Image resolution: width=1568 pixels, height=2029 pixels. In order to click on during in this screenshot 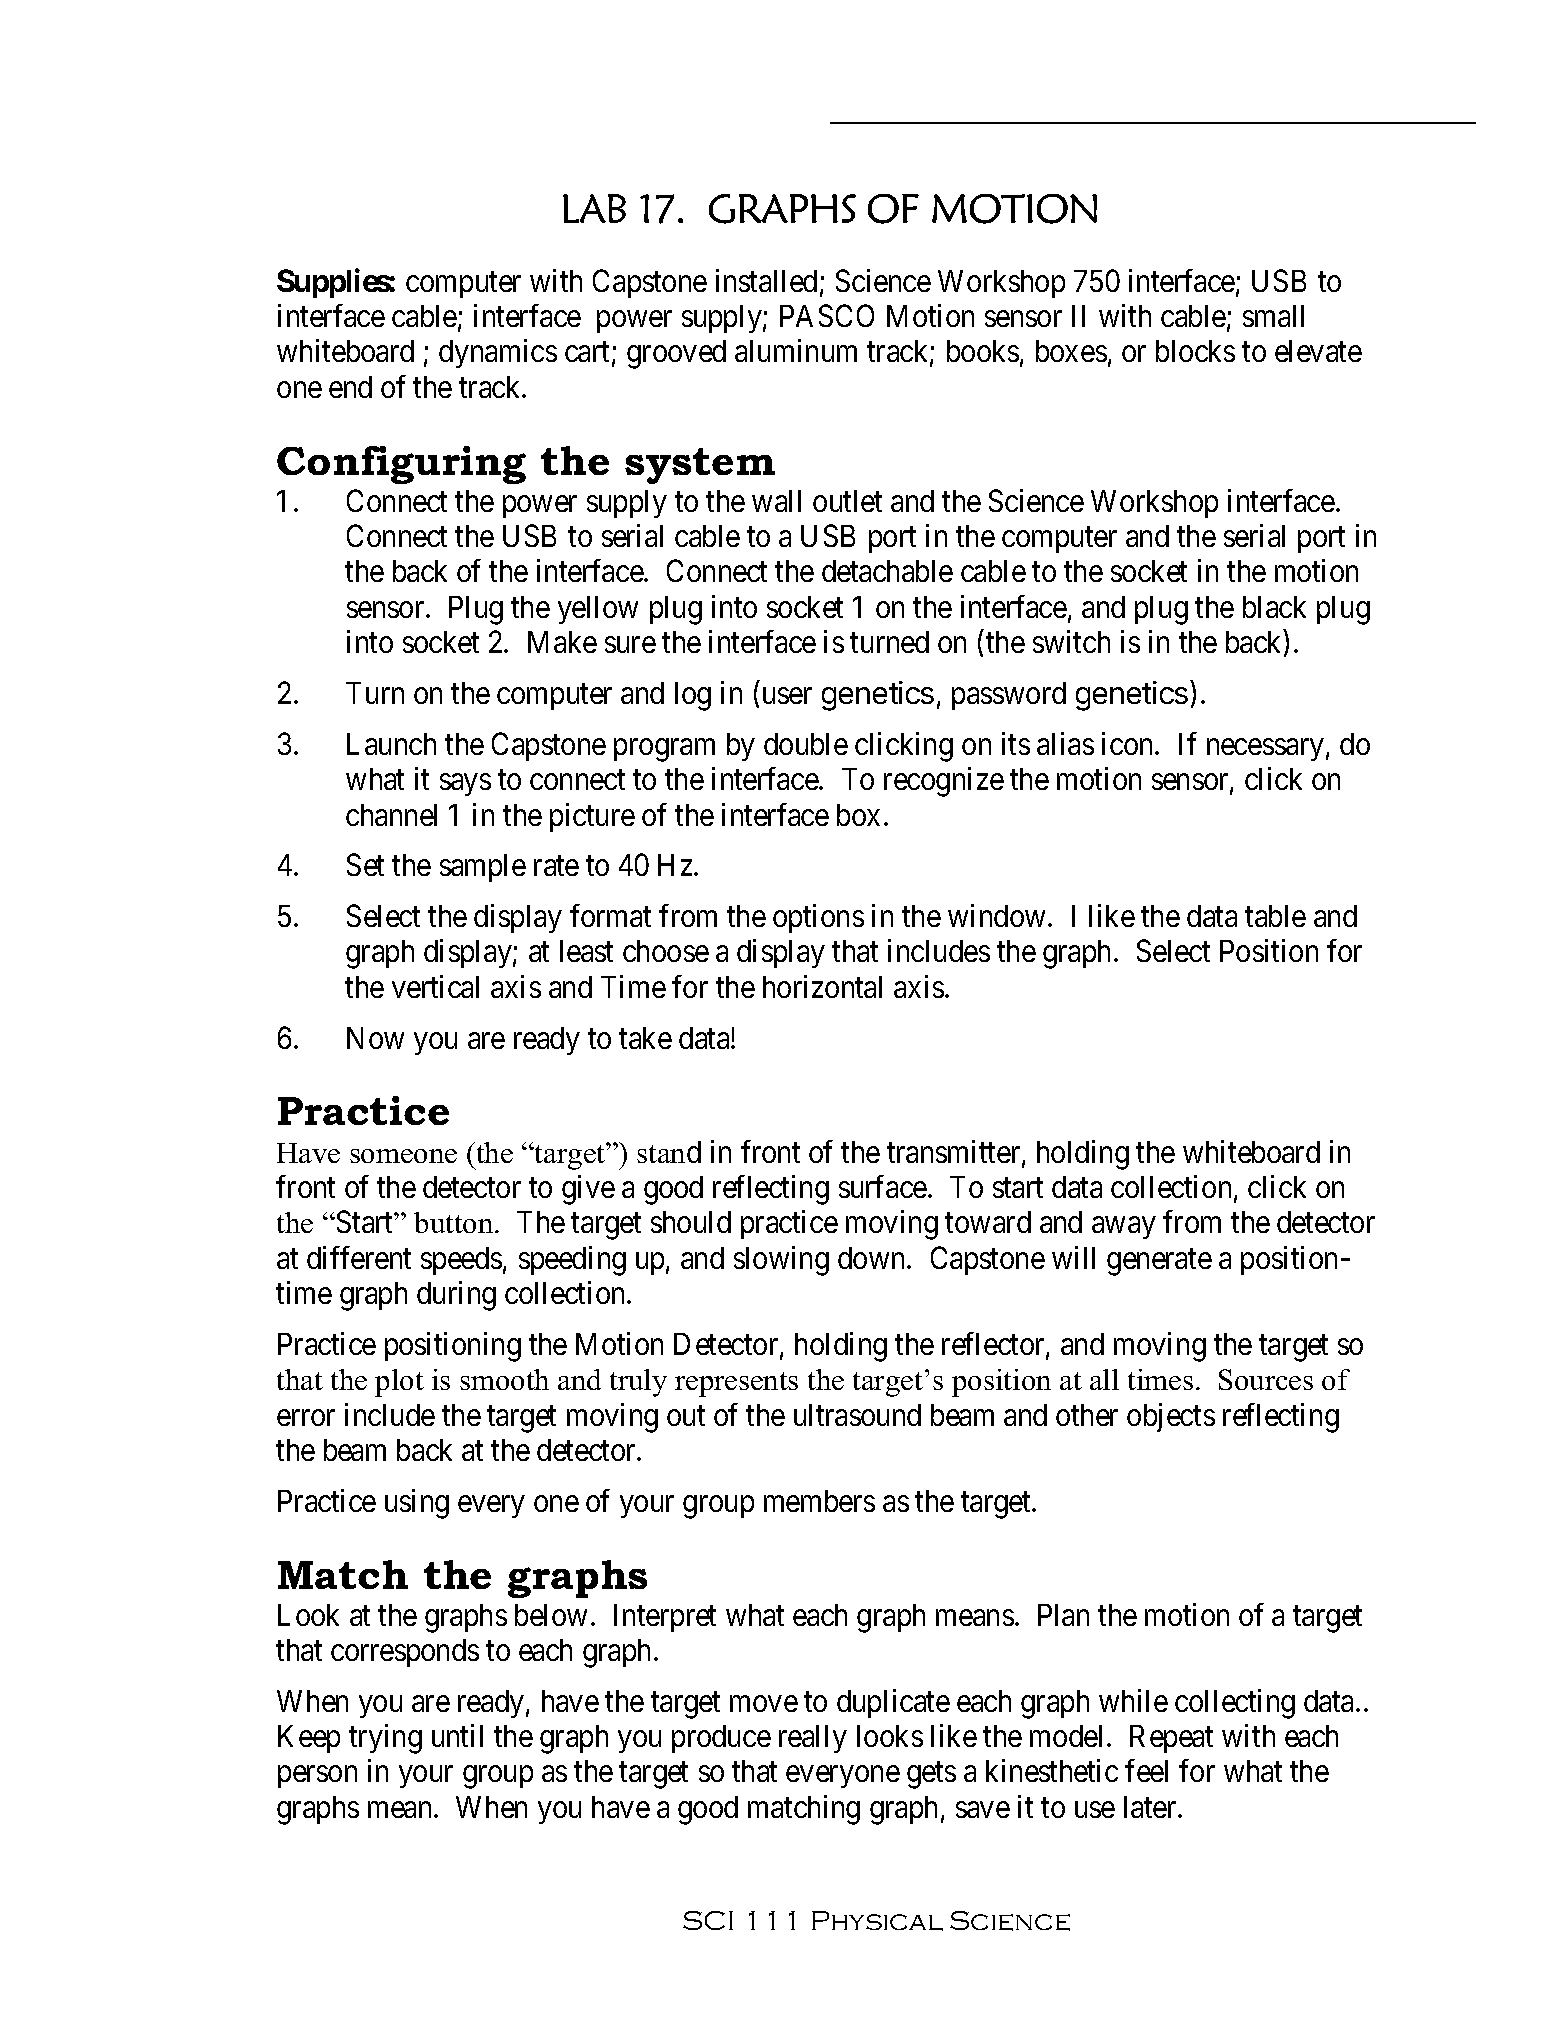, I will do `click(456, 1296)`.
